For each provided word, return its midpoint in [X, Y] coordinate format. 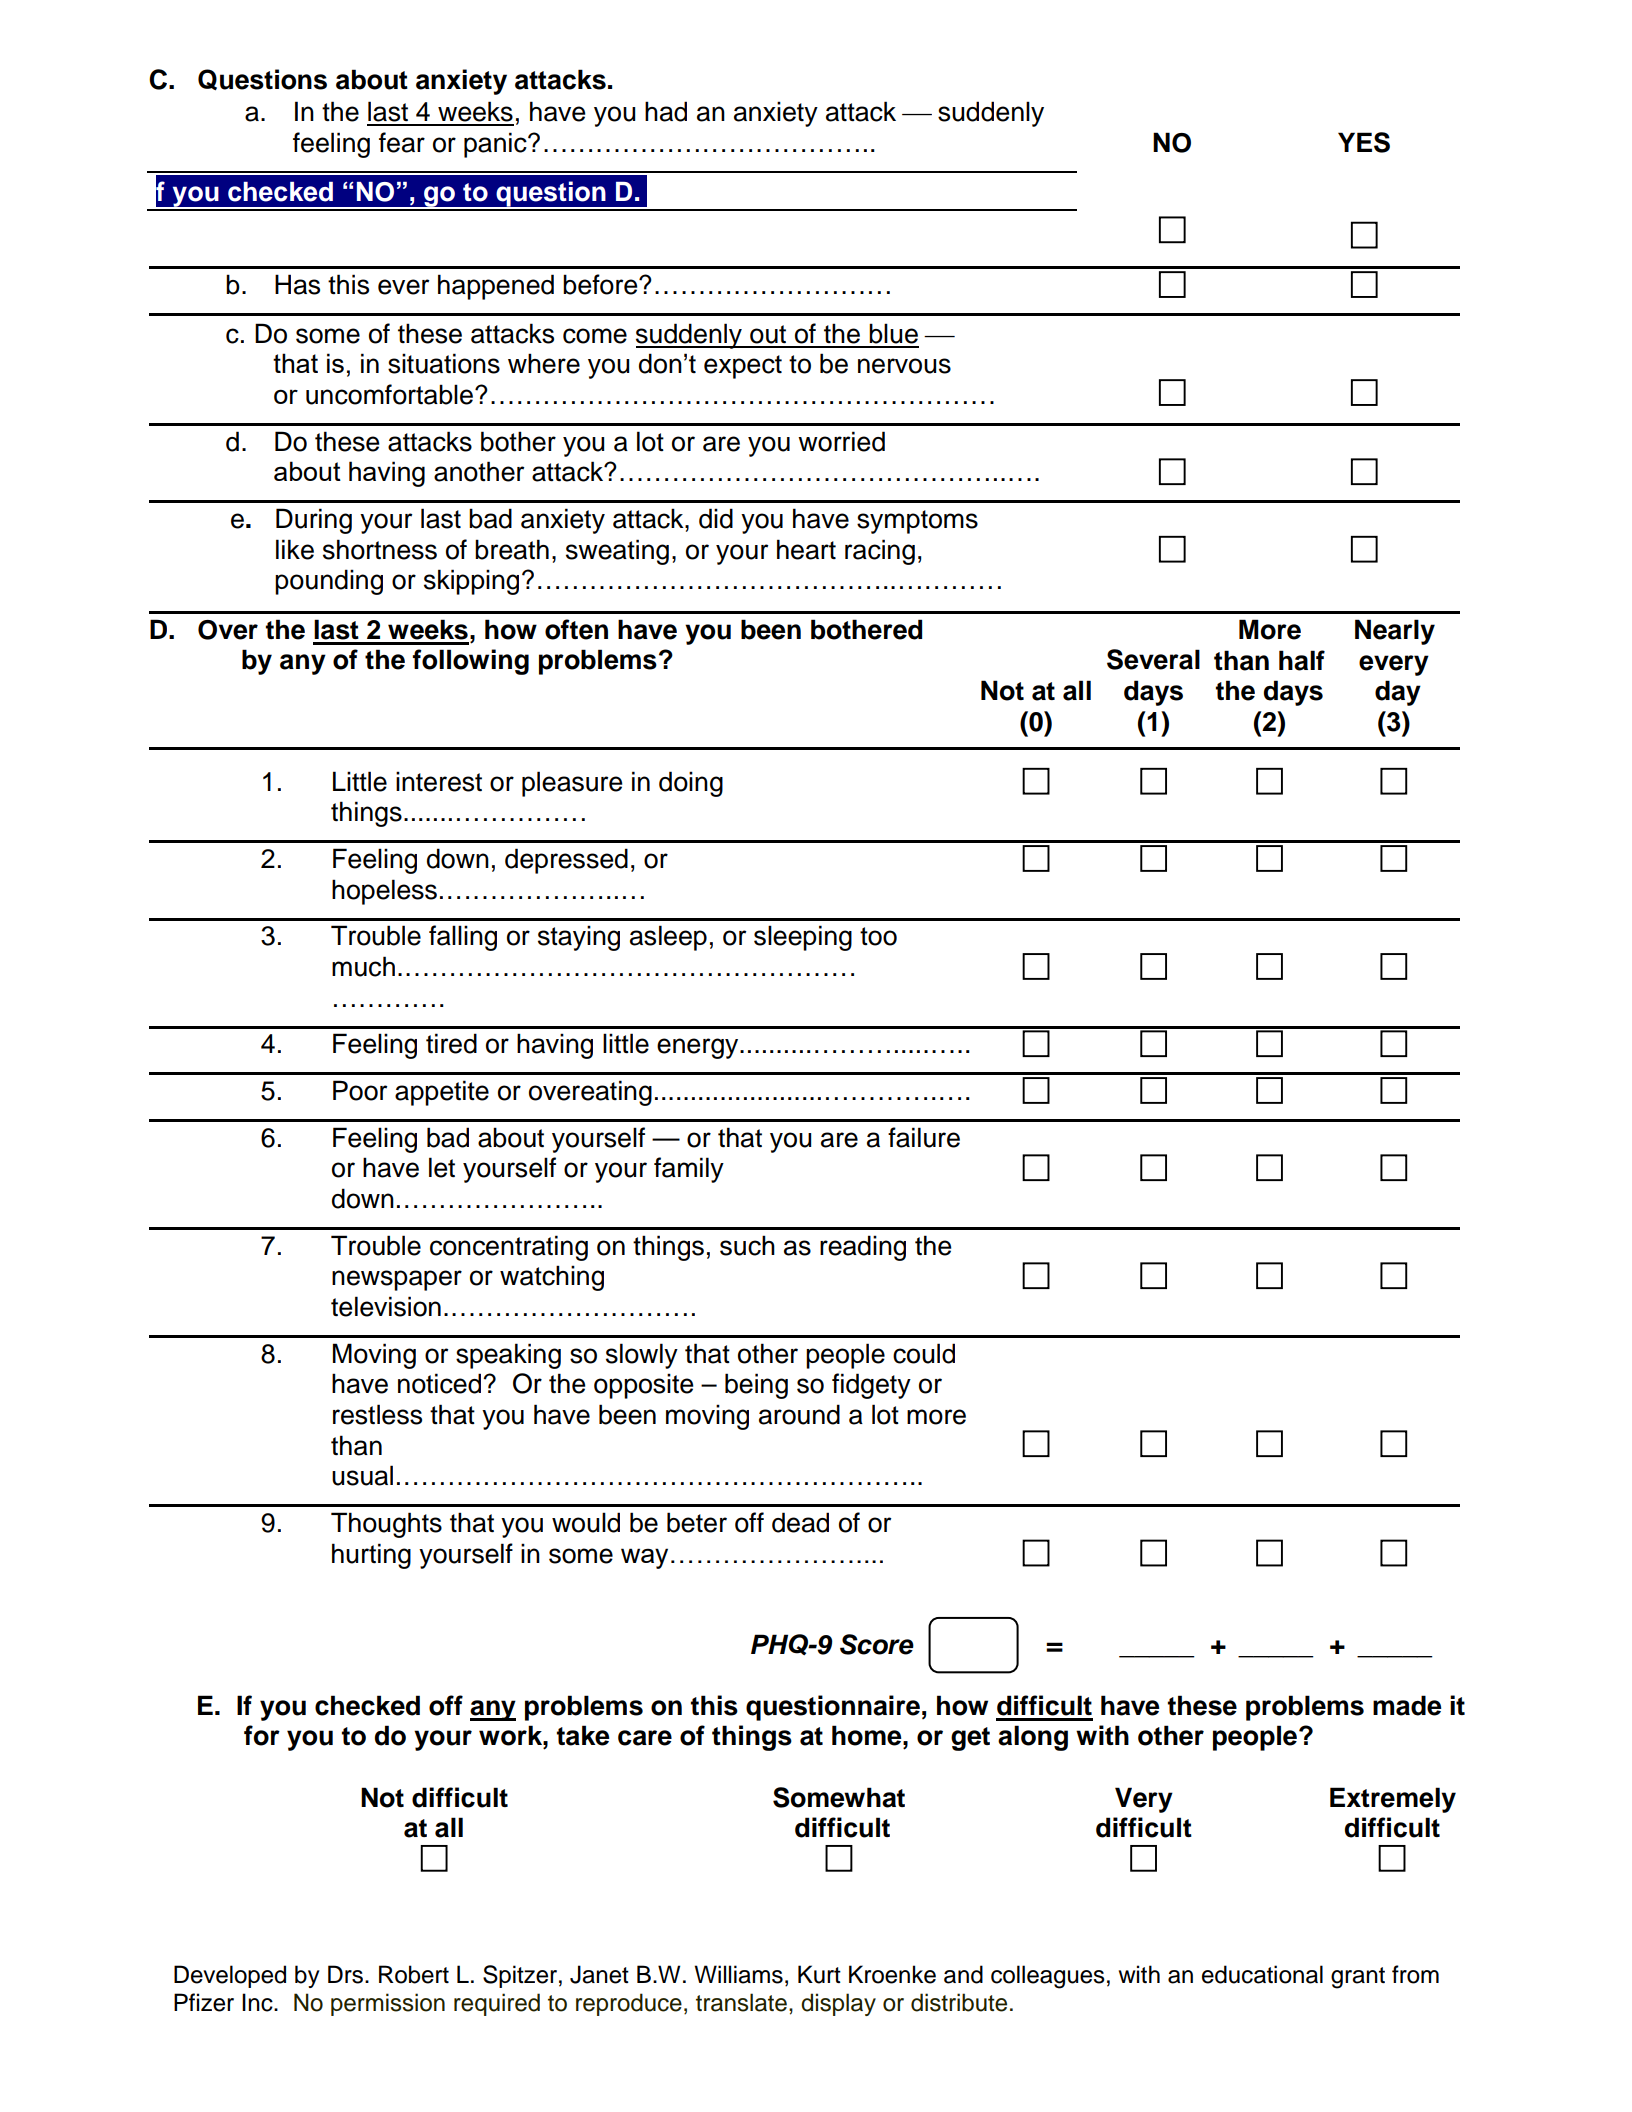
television [386, 1306]
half [1302, 660]
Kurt [819, 1974]
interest [439, 781]
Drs [345, 1974]
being [756, 1386]
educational [1262, 1974]
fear [402, 142]
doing [691, 784]
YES [1364, 142]
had [666, 111]
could [924, 1353]
